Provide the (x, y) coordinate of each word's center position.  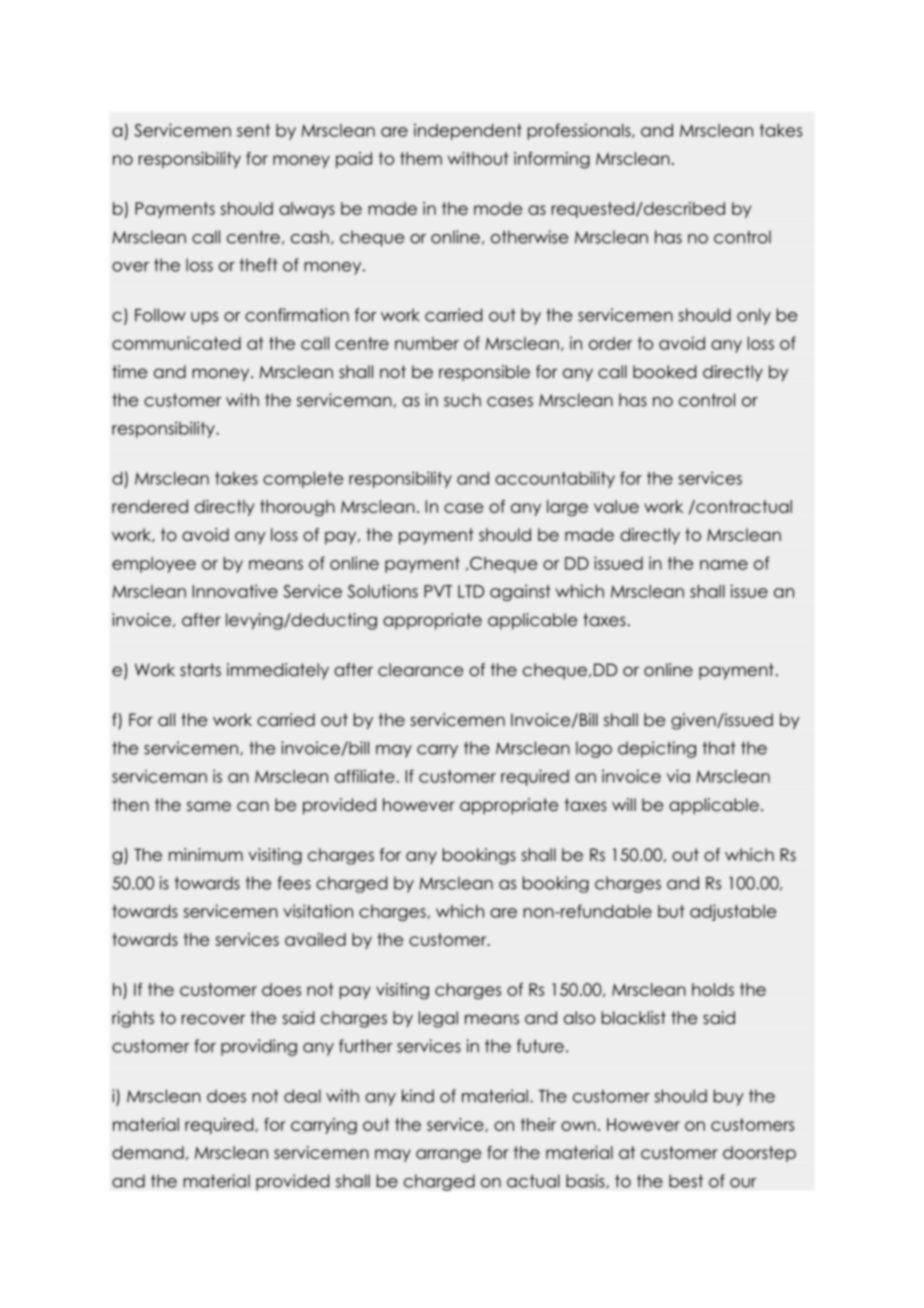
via (678, 776)
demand (148, 1152)
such (462, 400)
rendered (150, 506)
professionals (580, 131)
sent (253, 130)
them (421, 158)
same (209, 806)
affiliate (365, 776)
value (616, 506)
